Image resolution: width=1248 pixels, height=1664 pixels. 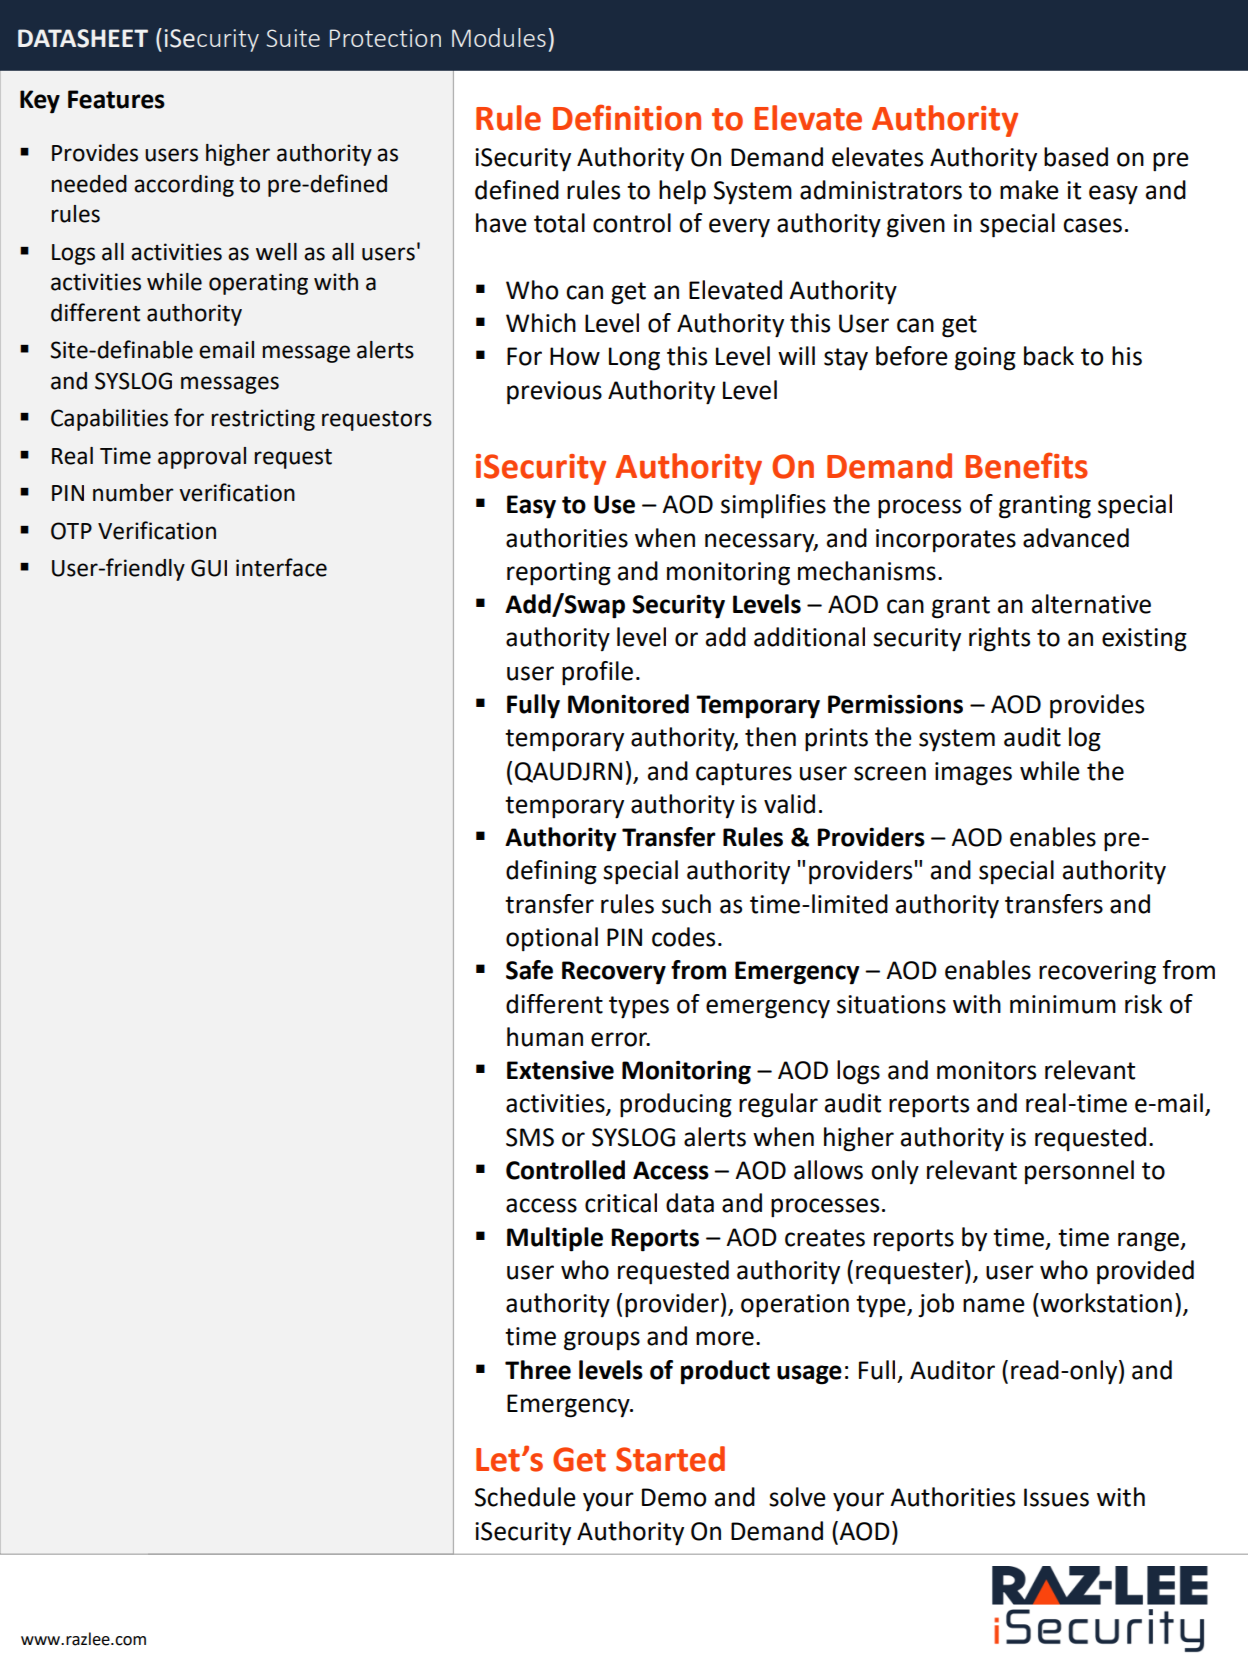 I want to click on advanced, so click(x=1076, y=538).
